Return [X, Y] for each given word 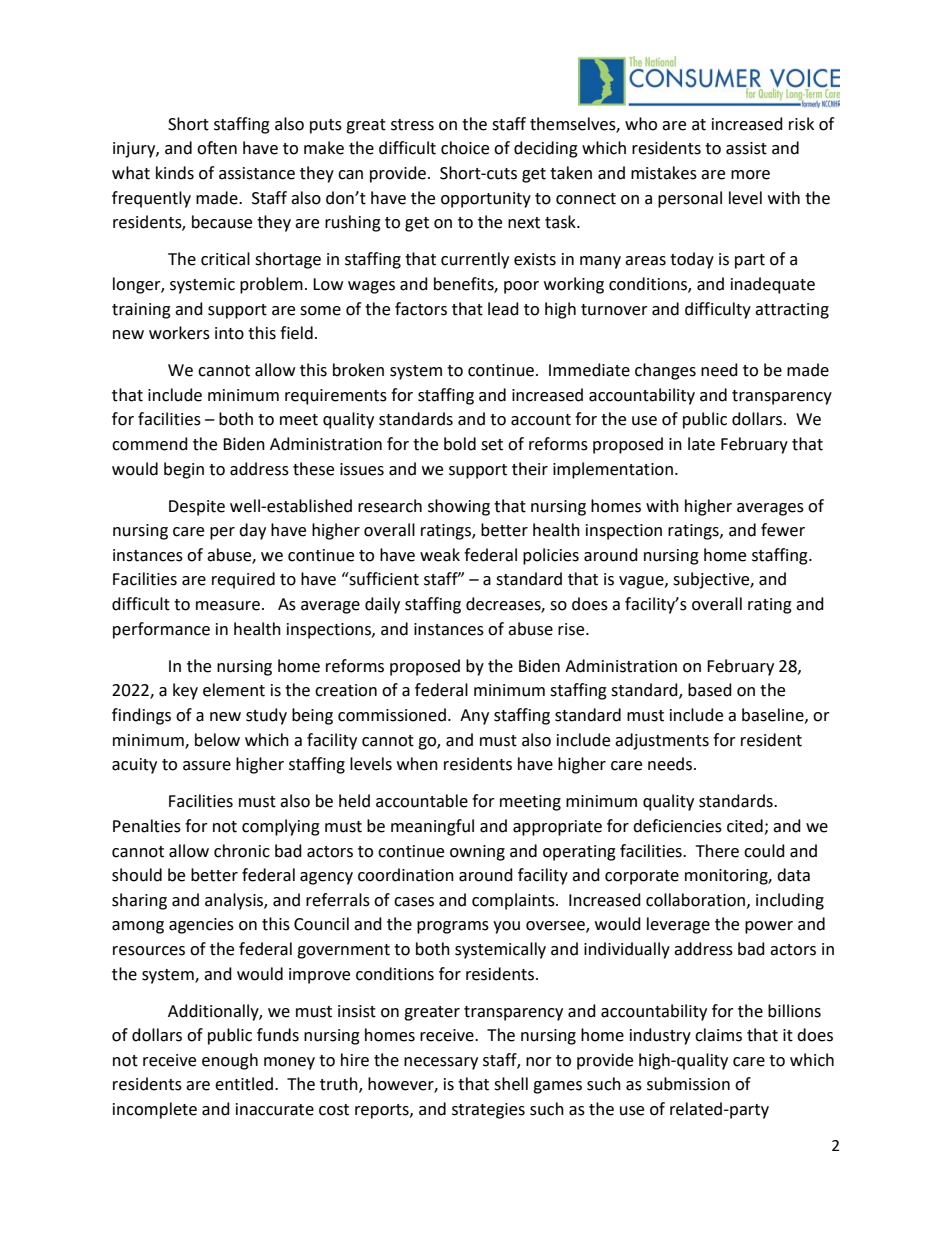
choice [465, 148]
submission [688, 1084]
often [217, 148]
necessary [441, 1063]
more [750, 175]
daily [382, 605]
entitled [244, 1084]
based [710, 690]
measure [228, 606]
